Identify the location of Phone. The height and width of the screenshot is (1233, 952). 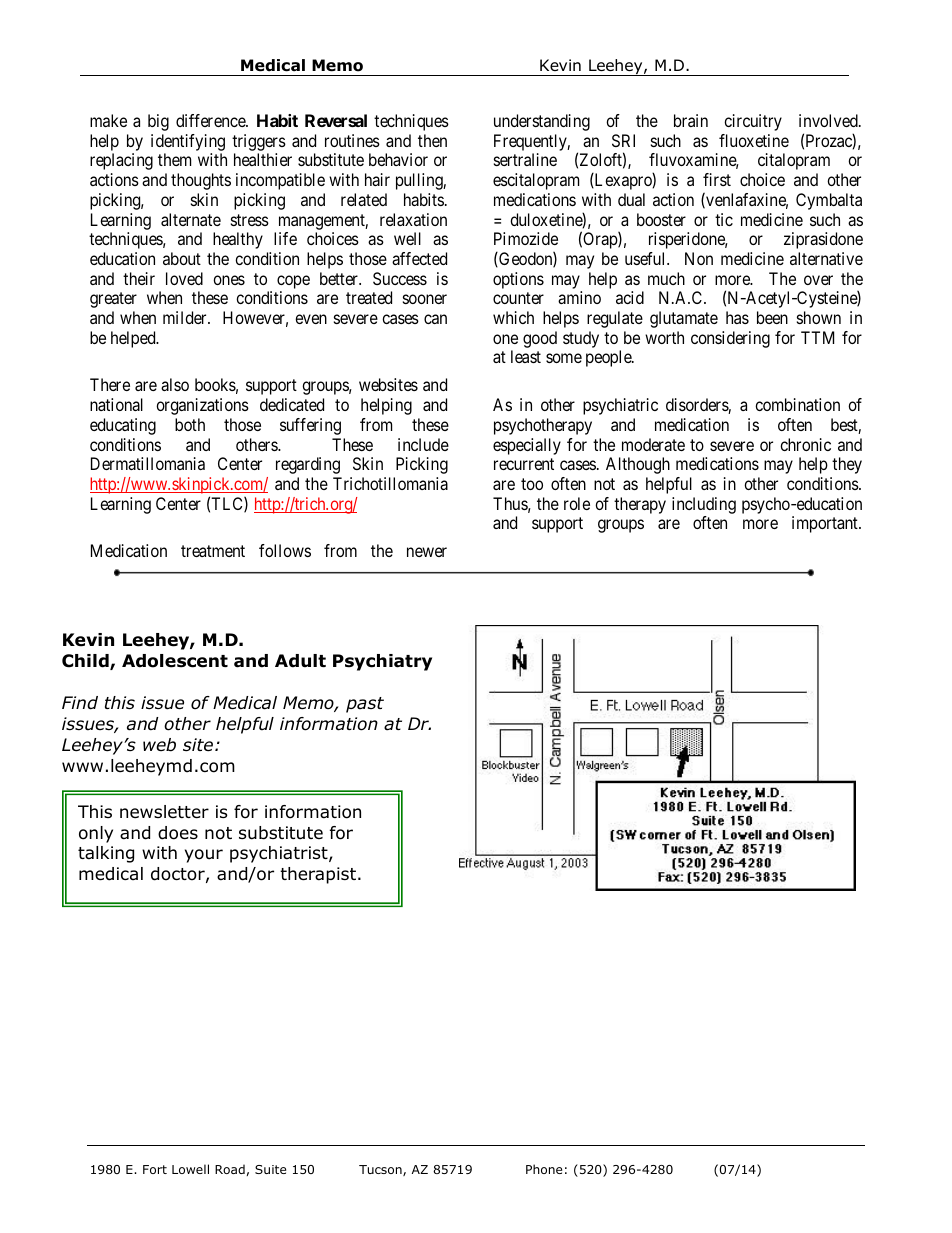
(544, 1169).
